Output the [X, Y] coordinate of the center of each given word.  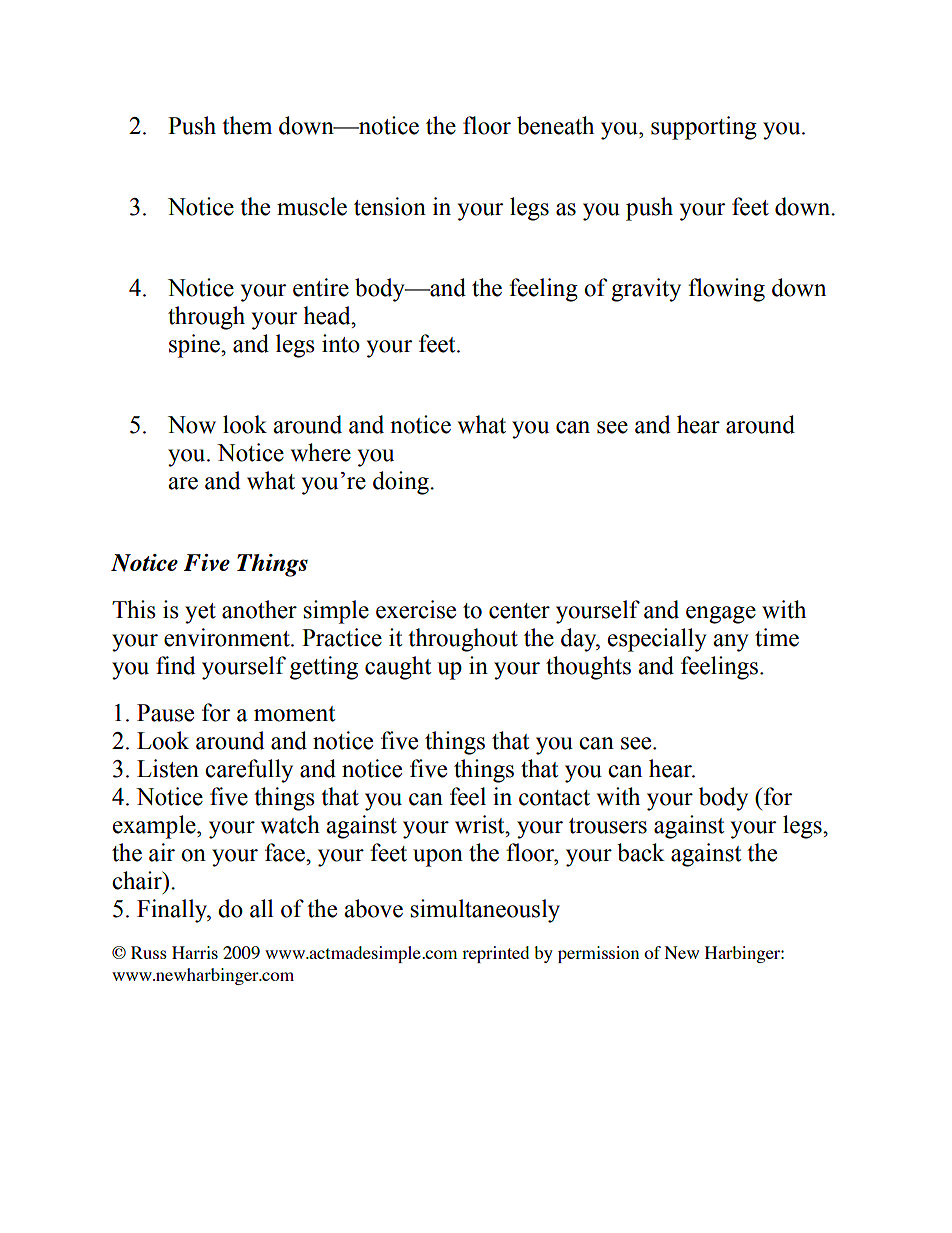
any [731, 643]
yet [200, 613]
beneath [555, 125]
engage [721, 615]
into [341, 343]
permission [598, 954]
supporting [704, 128]
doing [402, 483]
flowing [726, 290]
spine [195, 346]
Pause [165, 713]
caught [398, 668]
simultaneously [485, 911]
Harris [195, 952]
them [247, 125]
